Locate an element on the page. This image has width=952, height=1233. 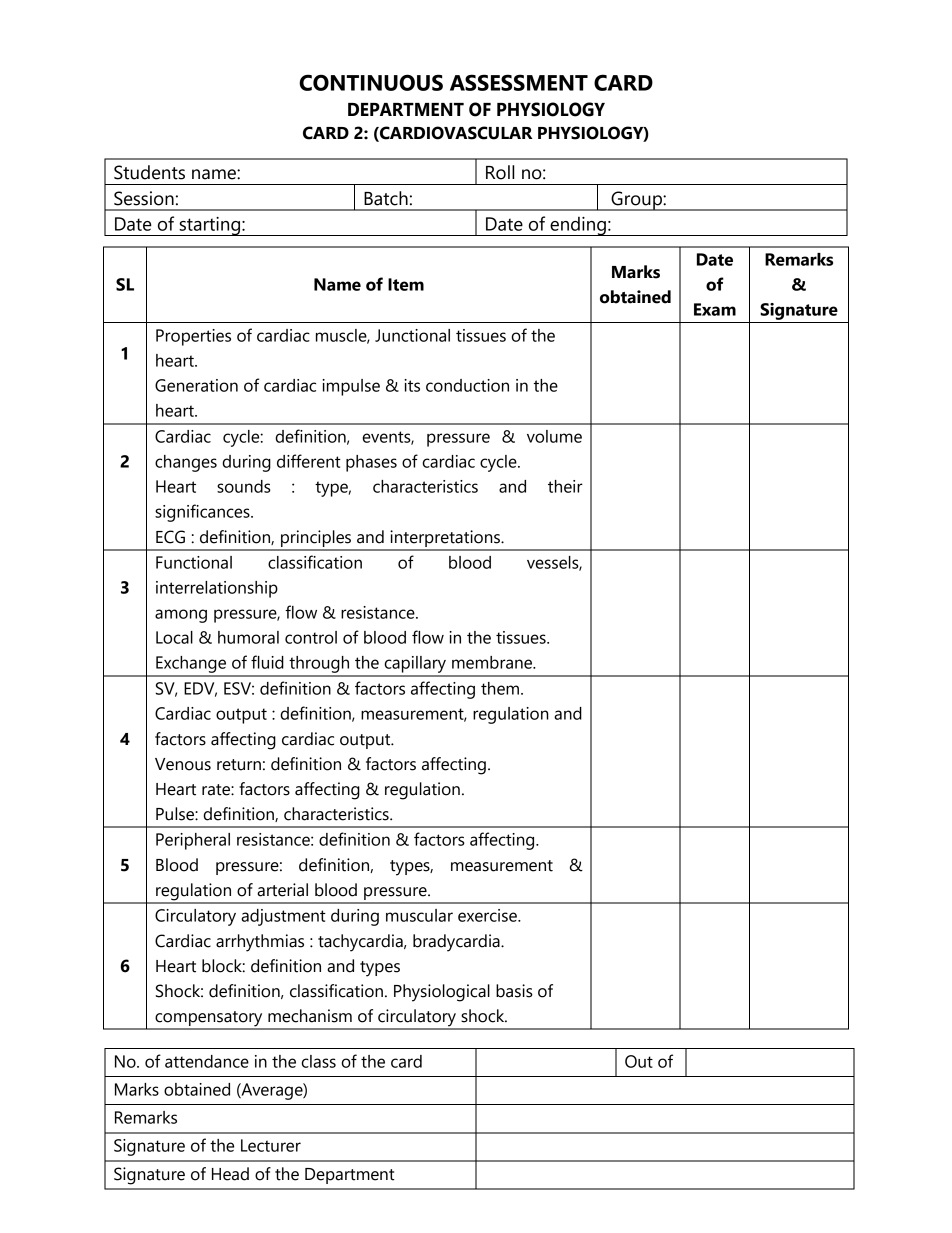
Physiological is located at coordinates (442, 993).
